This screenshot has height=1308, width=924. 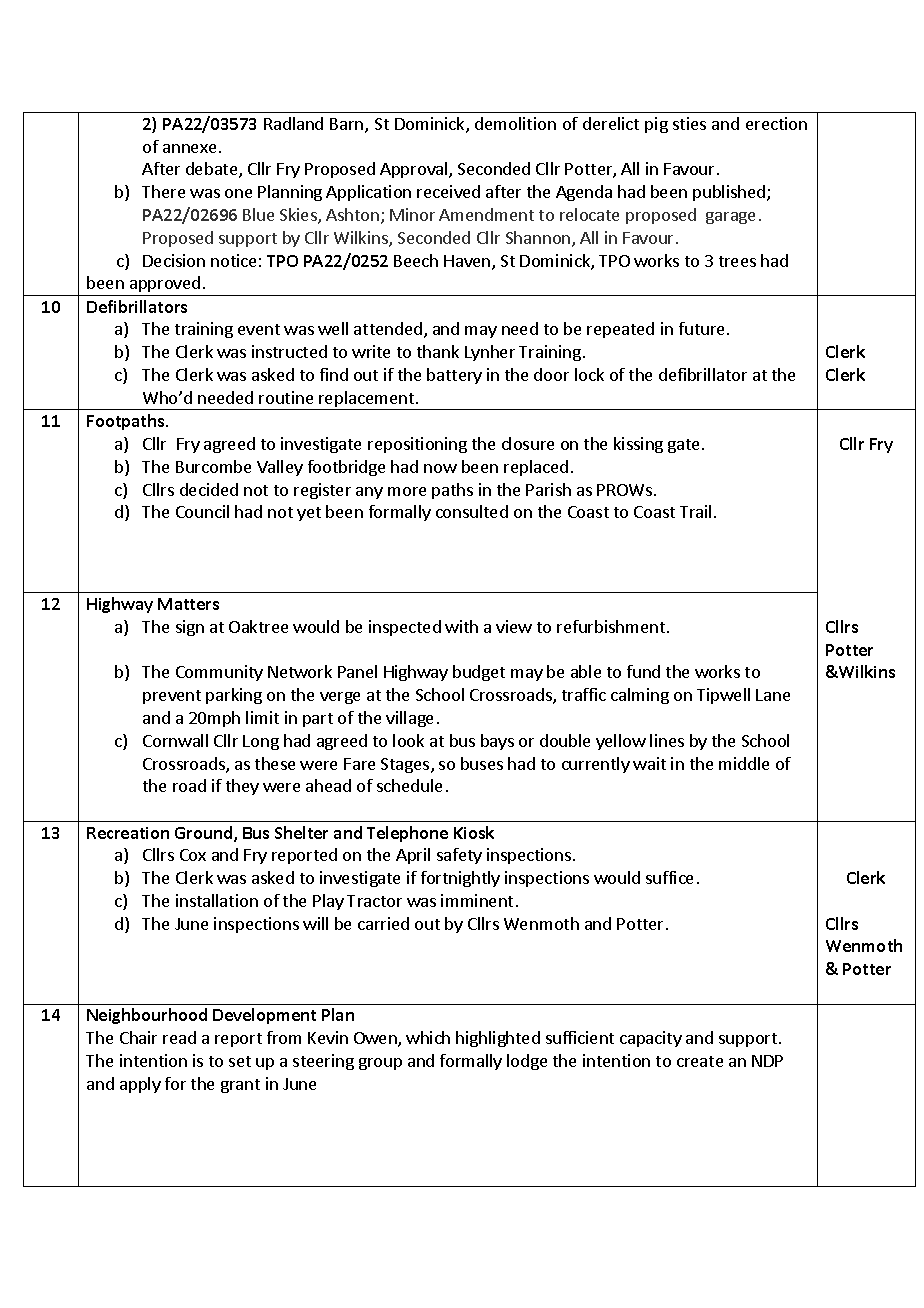 What do you see at coordinates (459, 856) in the screenshot?
I see `safety` at bounding box center [459, 856].
